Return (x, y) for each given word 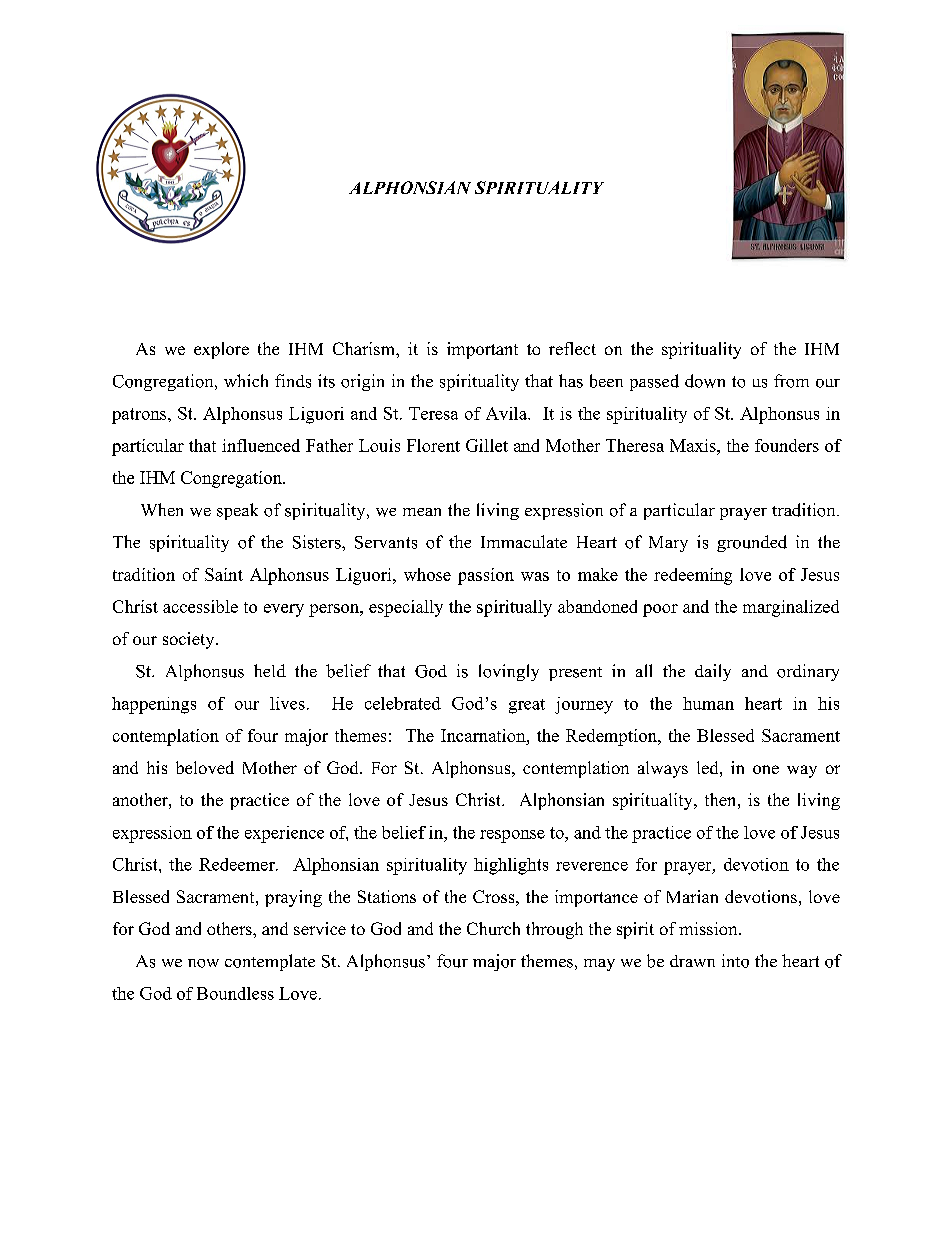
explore (221, 350)
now (203, 963)
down (705, 381)
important (482, 350)
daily (713, 672)
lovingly (509, 672)
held (270, 670)
